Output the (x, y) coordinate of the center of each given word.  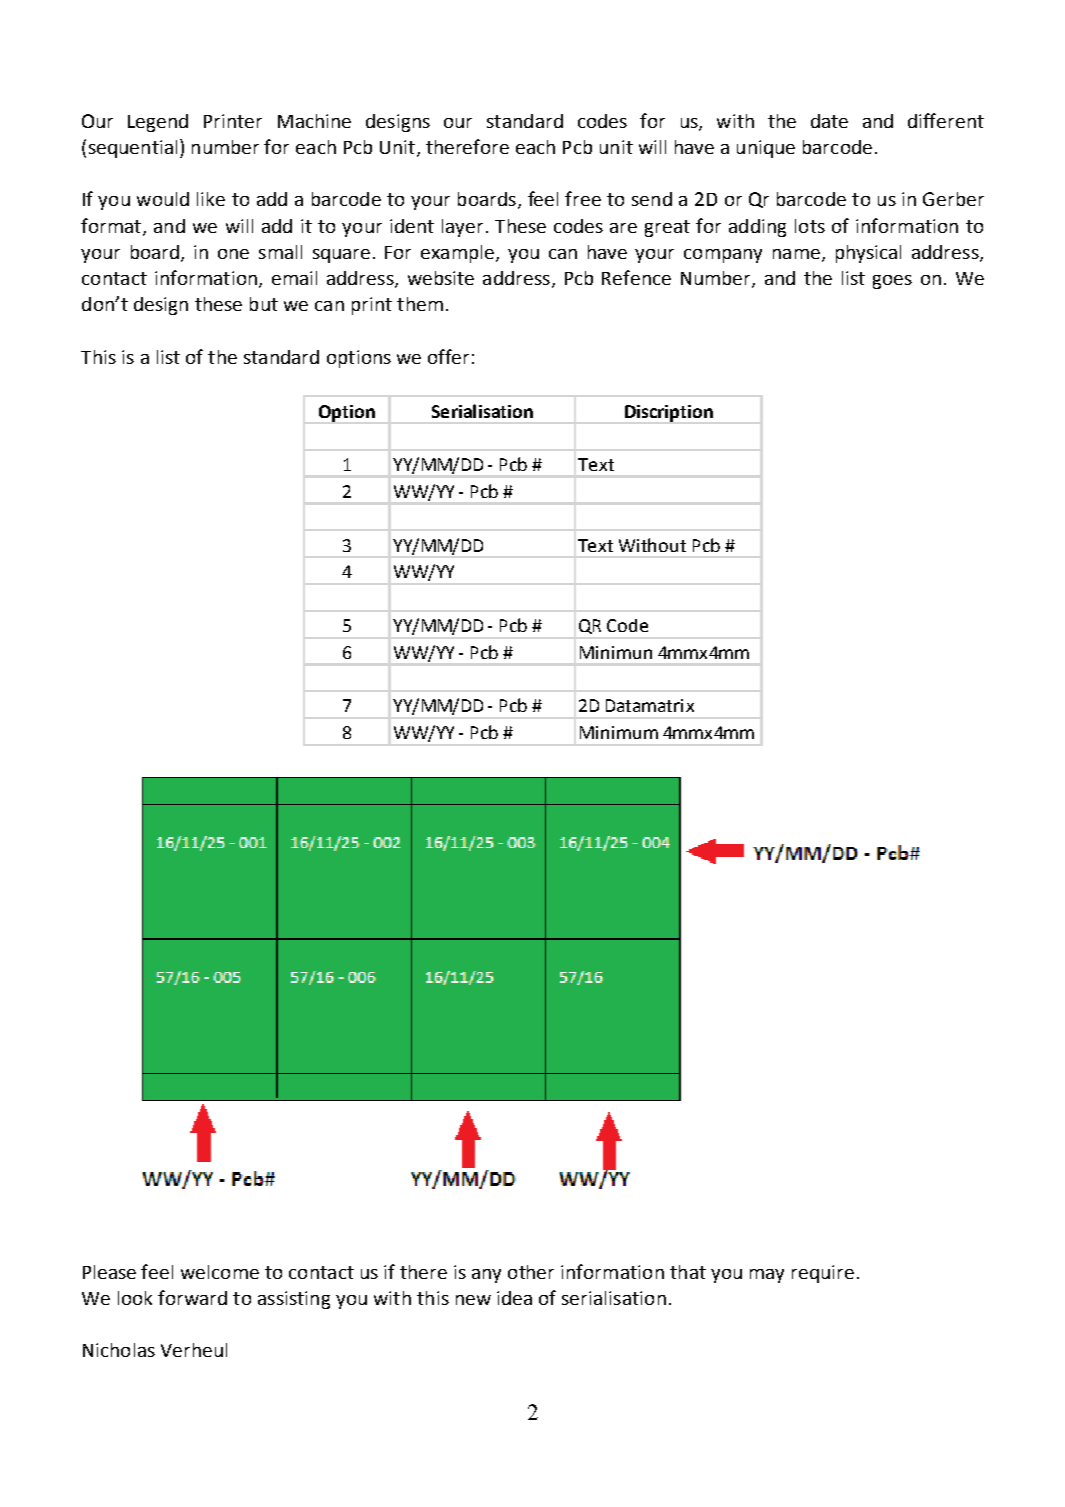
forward (192, 1297)
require (823, 1274)
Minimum (619, 732)
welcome (220, 1272)
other (531, 1272)
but (264, 304)
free (583, 198)
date (829, 121)
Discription (669, 413)
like (211, 199)
